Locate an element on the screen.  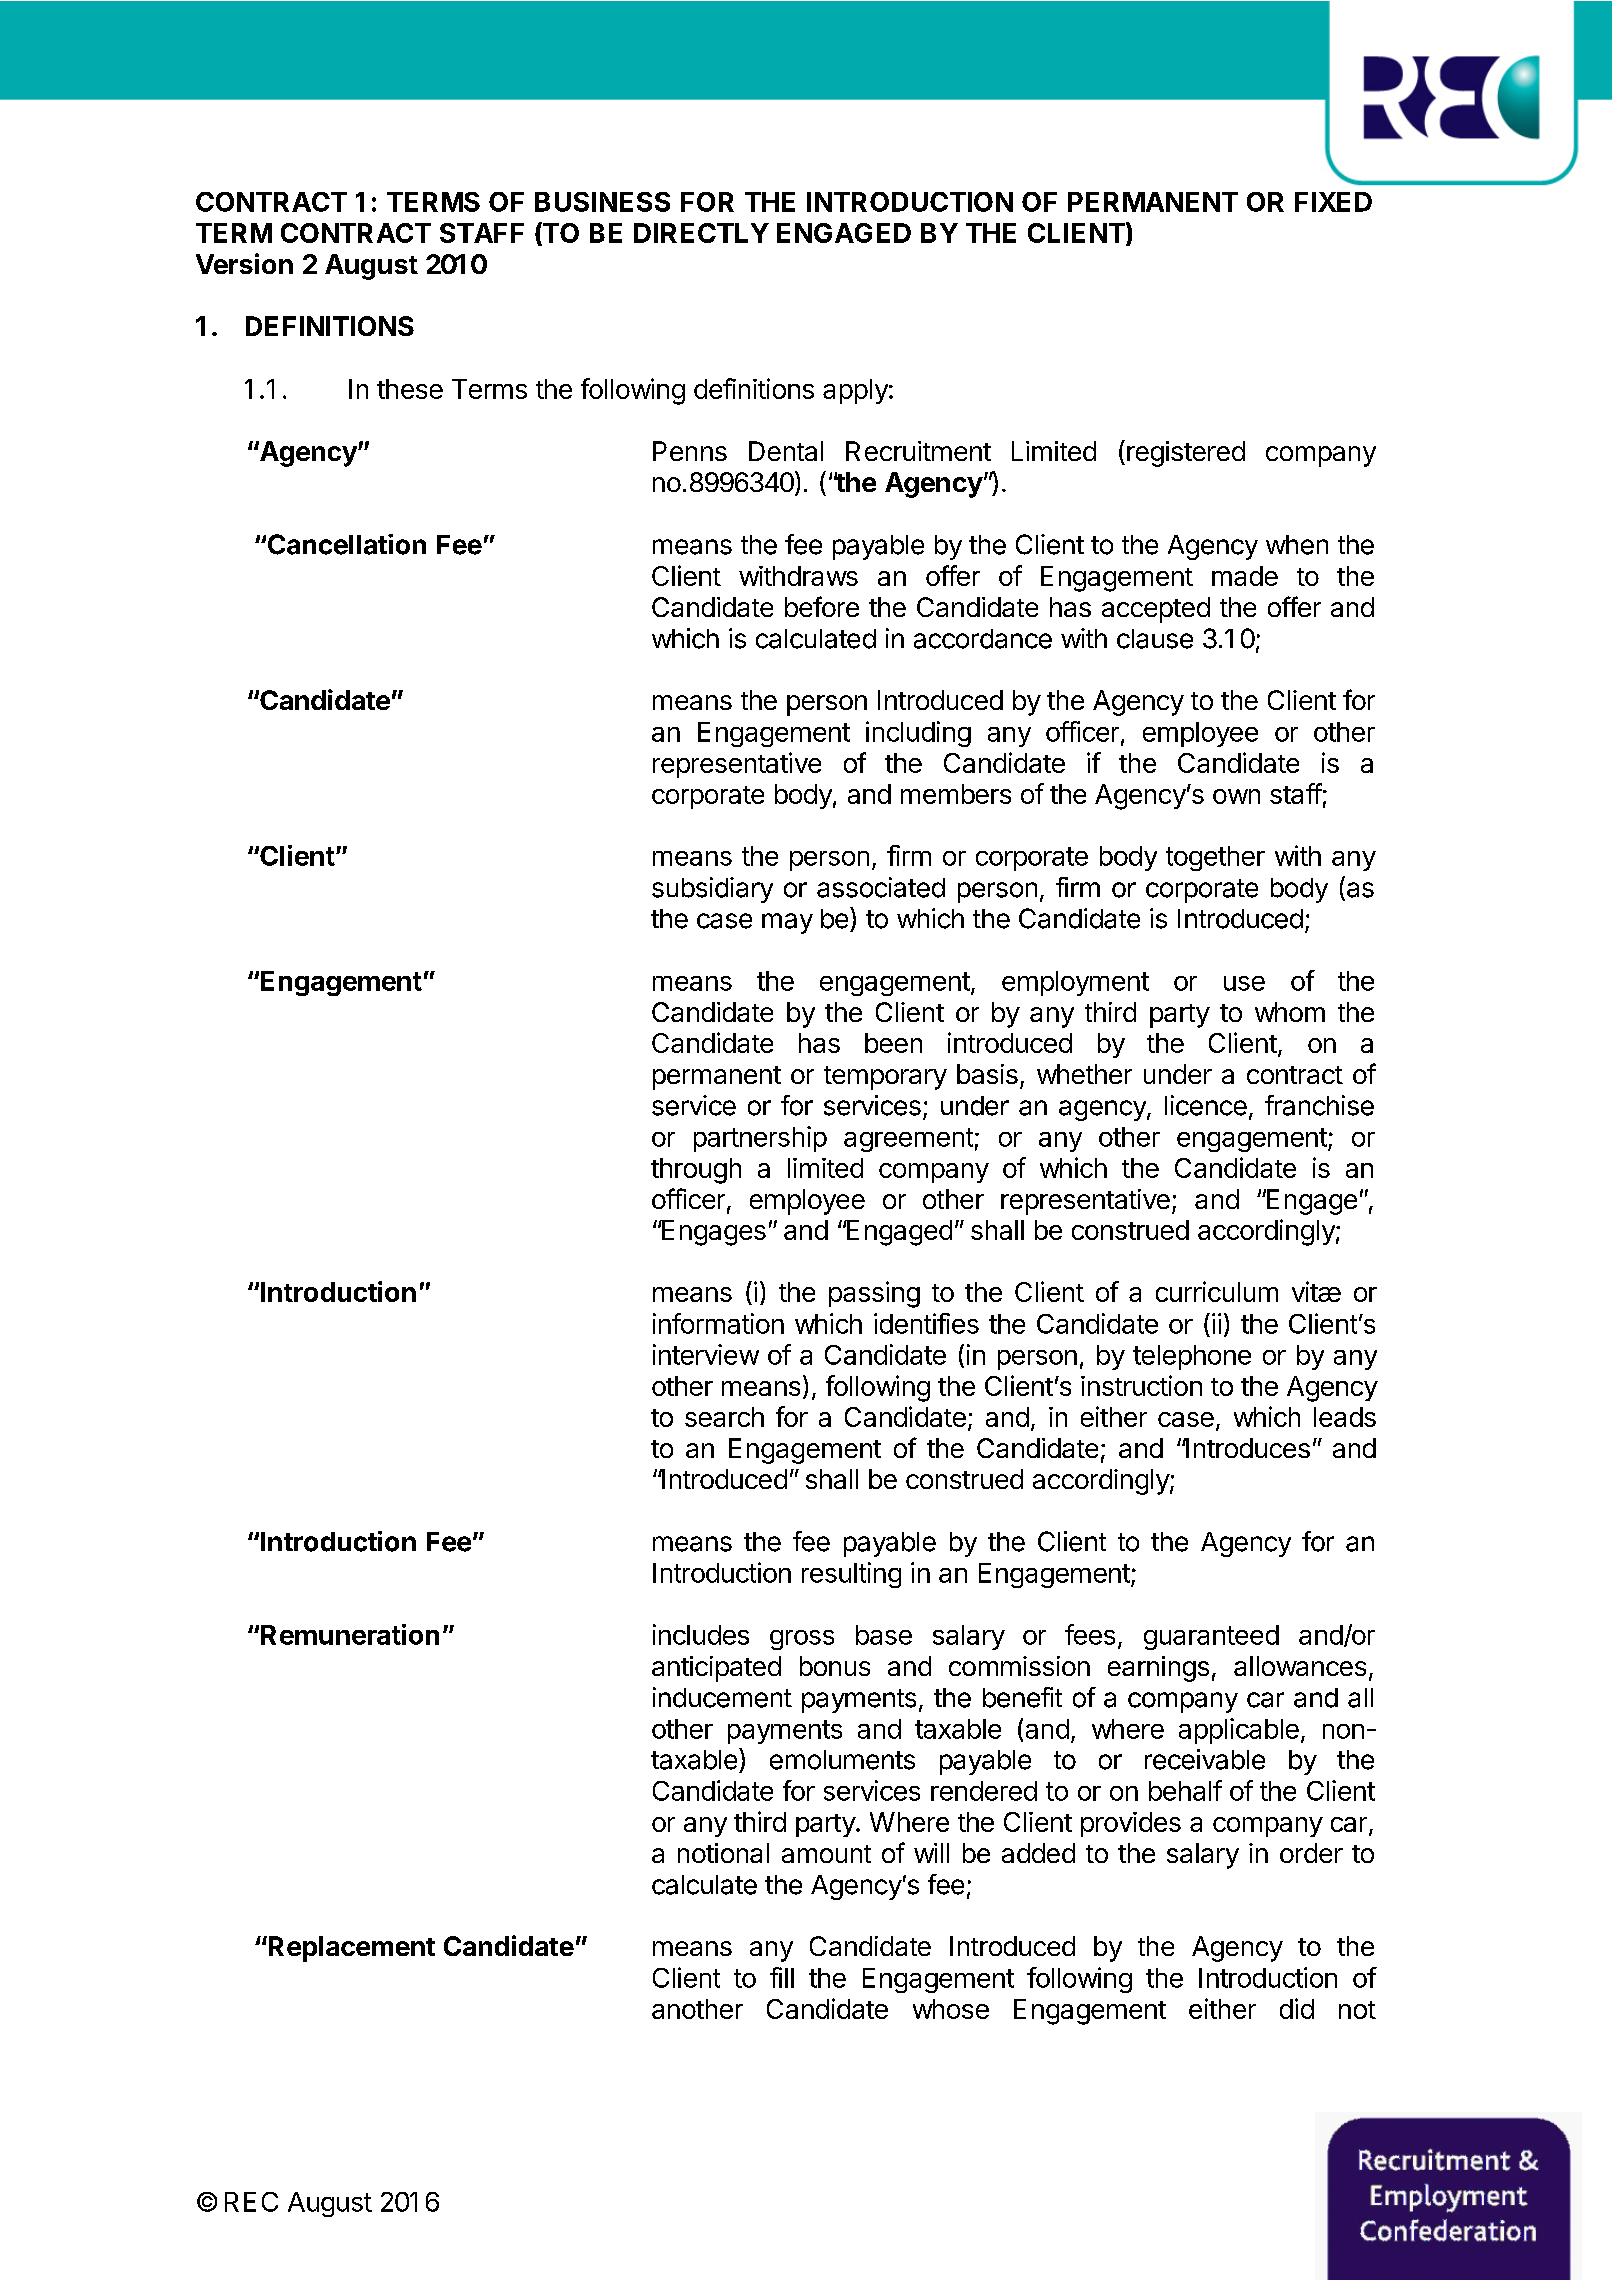
FIXED is located at coordinates (1333, 202).
